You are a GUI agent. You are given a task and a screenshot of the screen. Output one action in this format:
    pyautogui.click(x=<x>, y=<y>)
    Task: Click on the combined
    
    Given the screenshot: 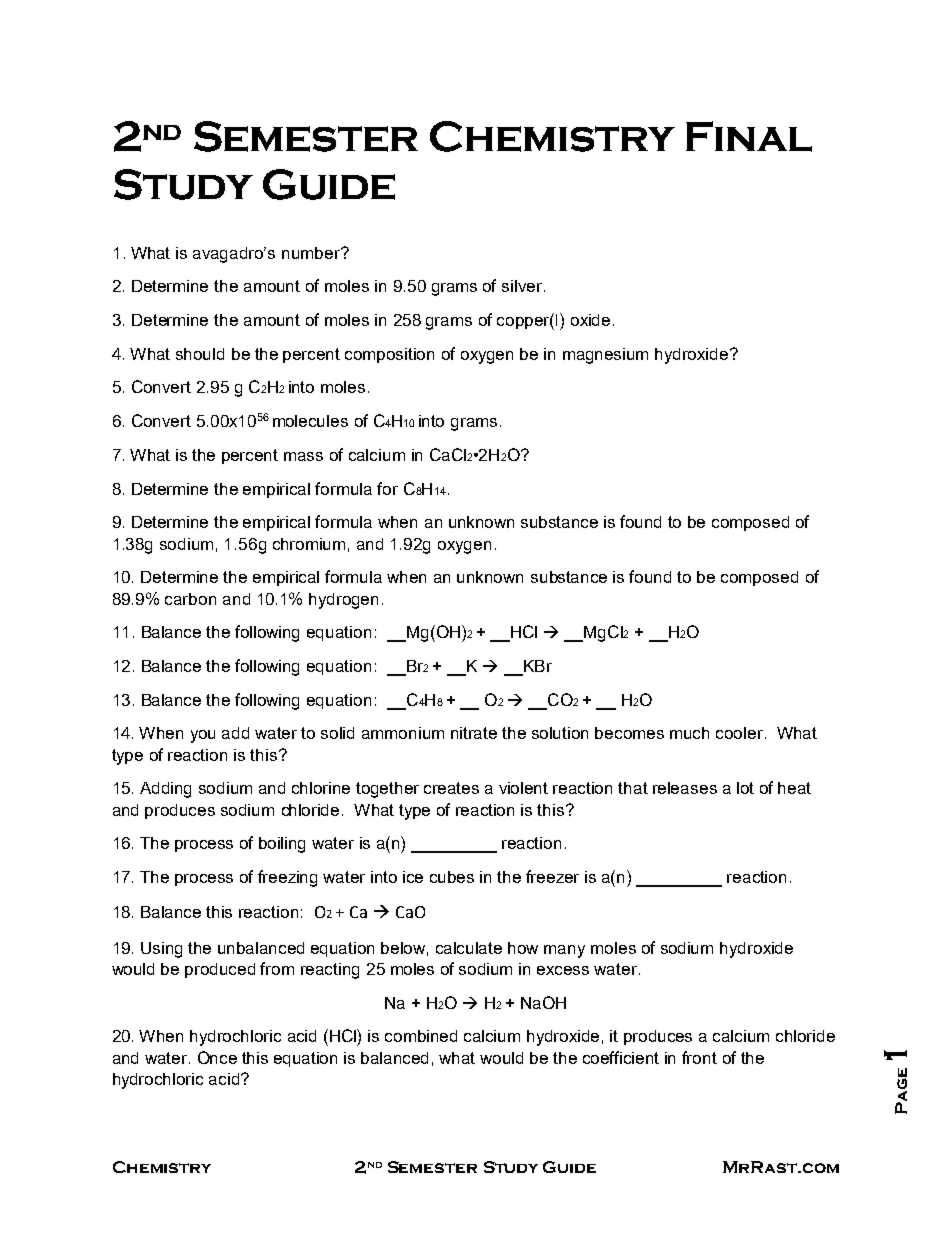 What is the action you would take?
    pyautogui.click(x=421, y=1036)
